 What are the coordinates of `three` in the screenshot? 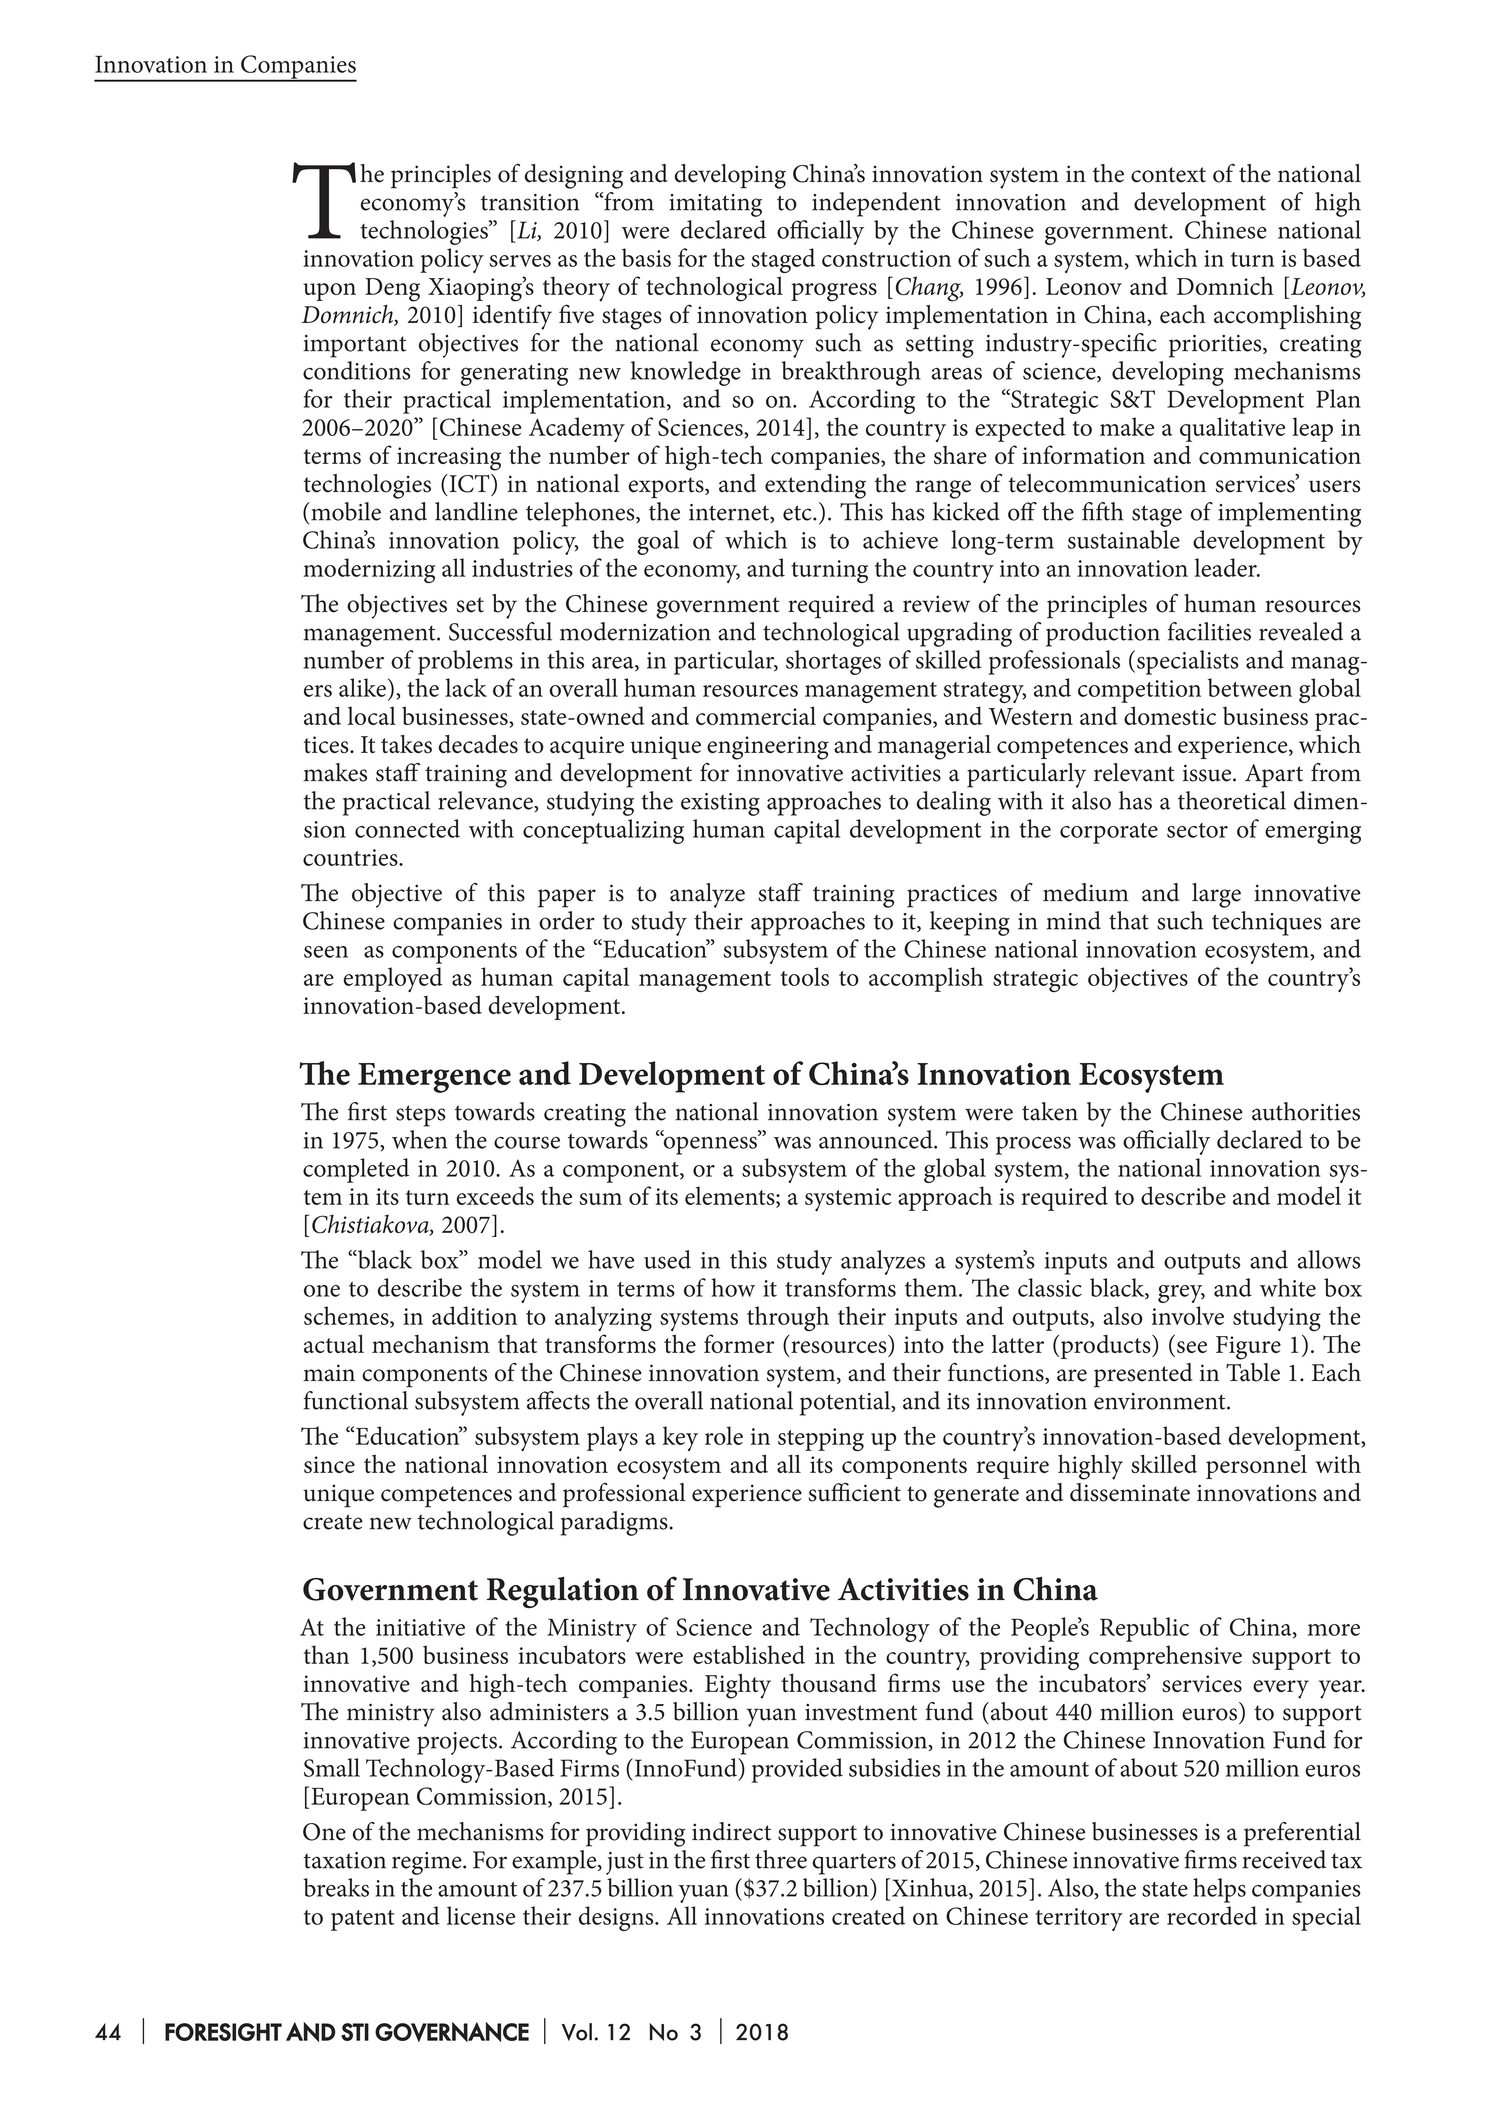 It's located at (781, 1859).
